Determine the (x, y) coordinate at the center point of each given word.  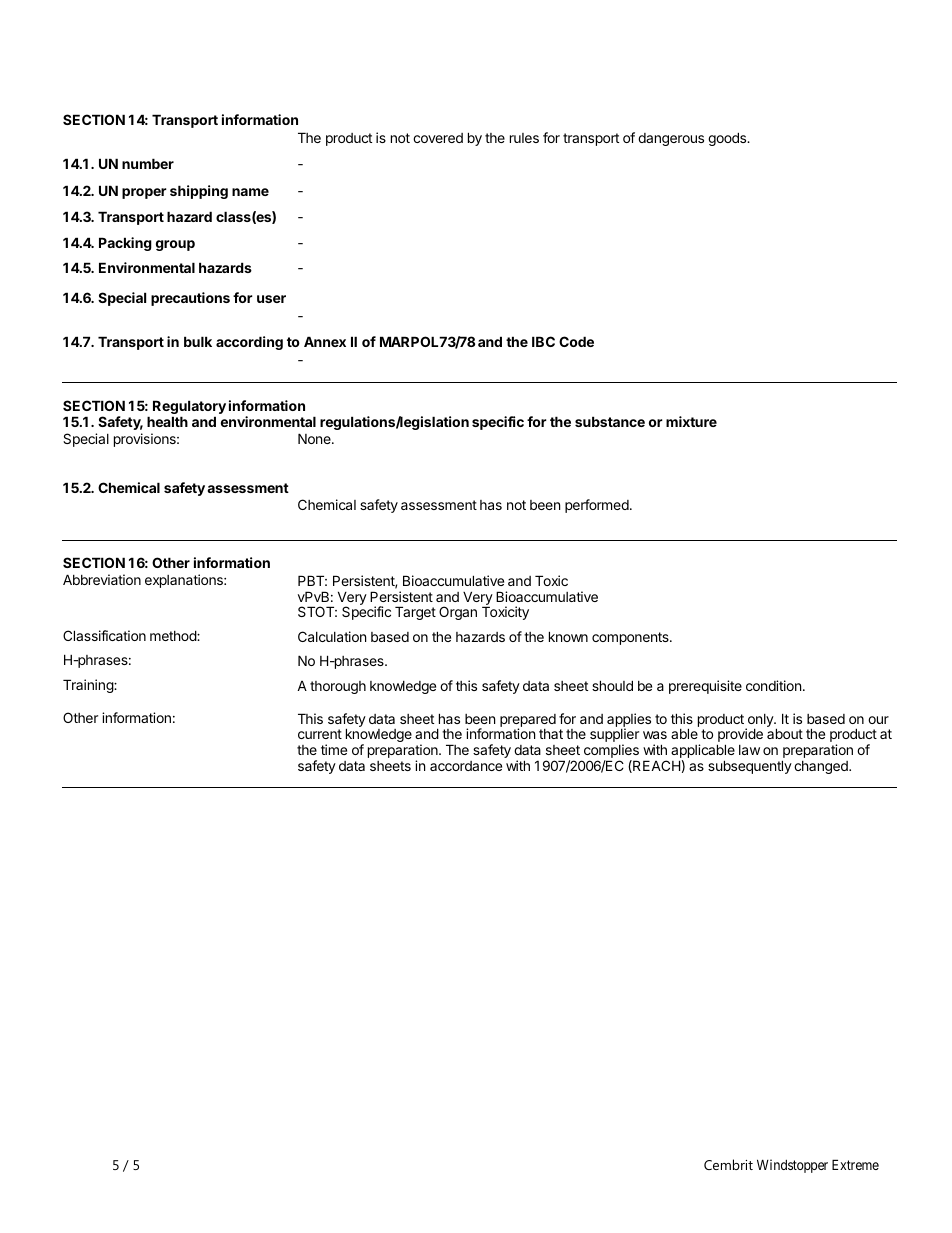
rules (524, 138)
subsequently (750, 767)
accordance (466, 766)
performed (597, 506)
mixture (691, 421)
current (320, 734)
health (167, 421)
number (148, 163)
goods (728, 139)
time (334, 749)
